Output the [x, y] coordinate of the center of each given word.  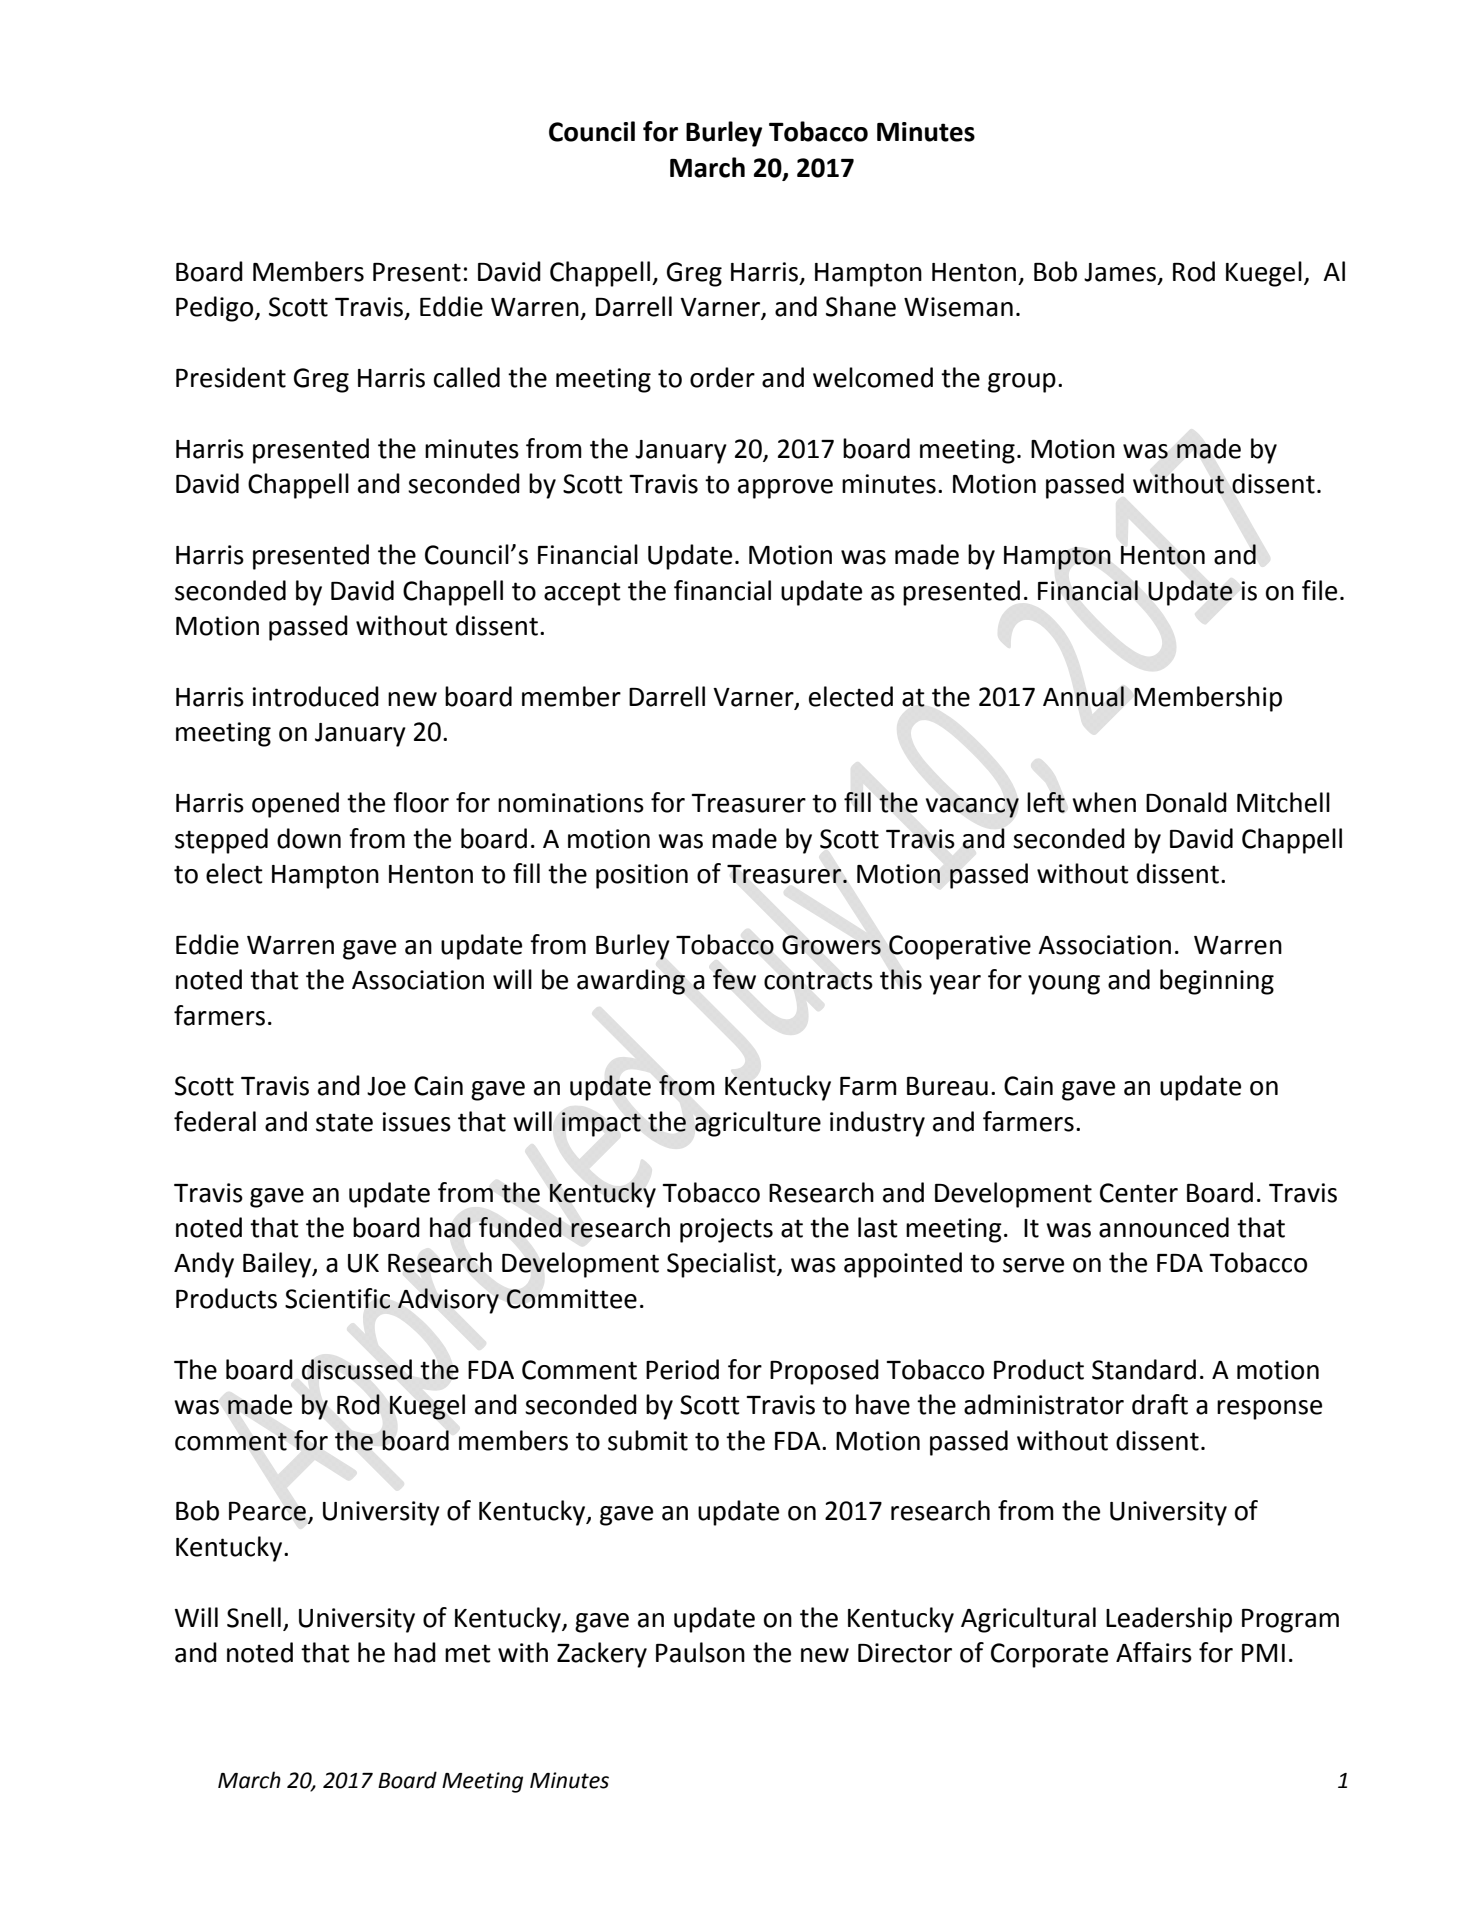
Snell [254, 1617]
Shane [861, 306]
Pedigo [216, 309]
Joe [386, 1086]
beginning [1217, 982]
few [734, 979]
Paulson [700, 1652]
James [1120, 272]
